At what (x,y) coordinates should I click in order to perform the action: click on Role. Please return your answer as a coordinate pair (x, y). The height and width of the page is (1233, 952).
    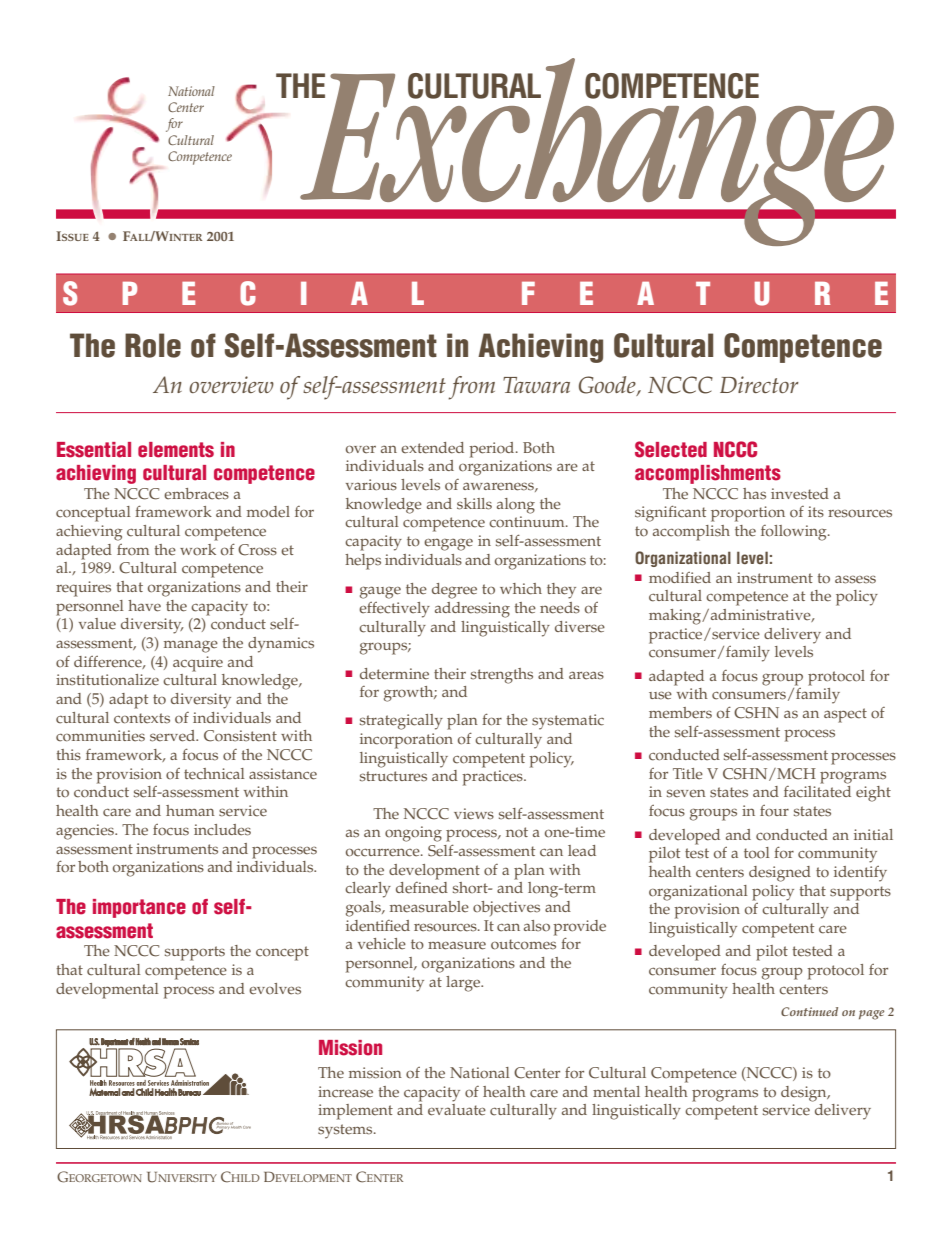
    Looking at the image, I should click on (153, 345).
